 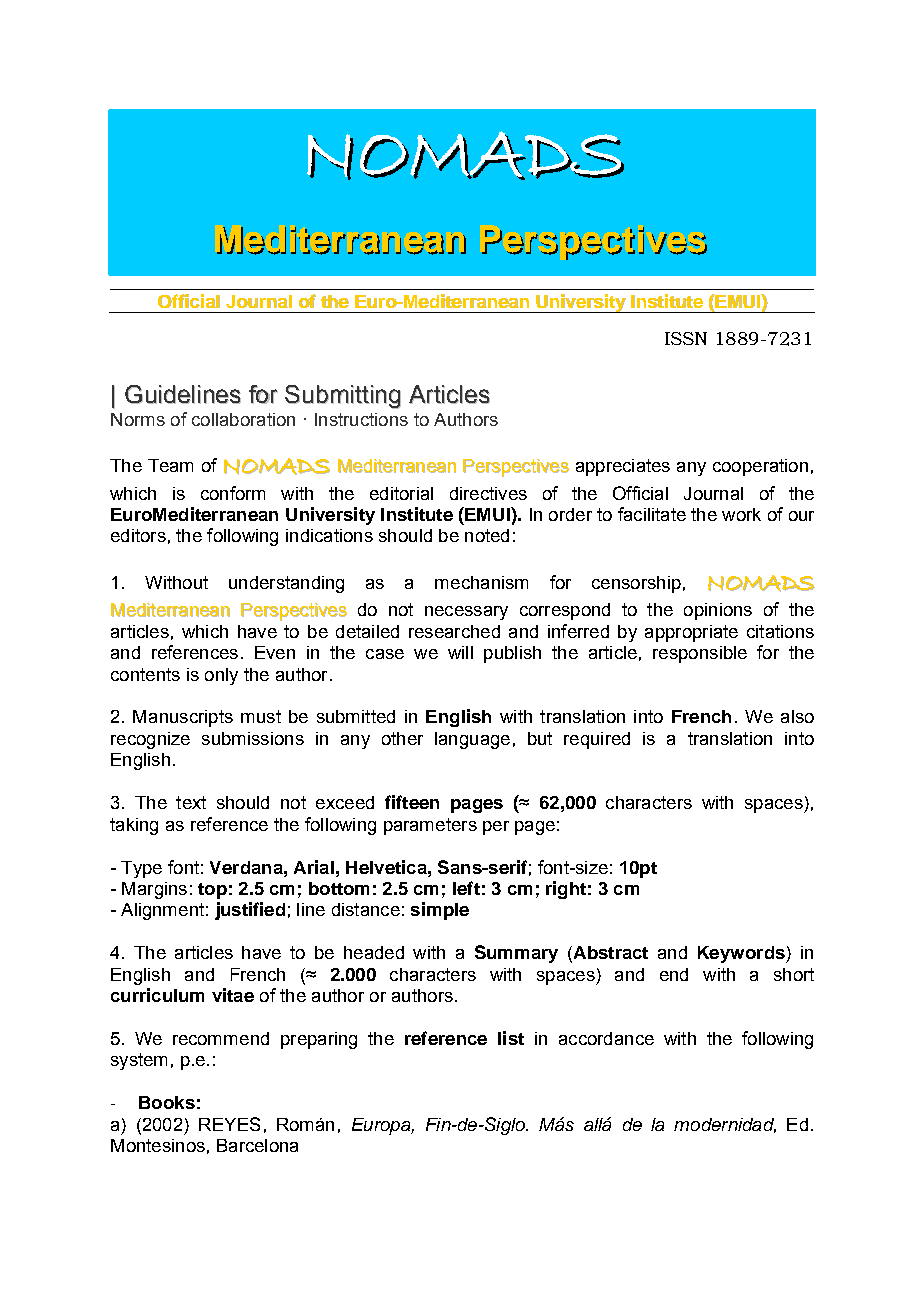 What do you see at coordinates (361, 419) in the screenshot?
I see `Instructions` at bounding box center [361, 419].
